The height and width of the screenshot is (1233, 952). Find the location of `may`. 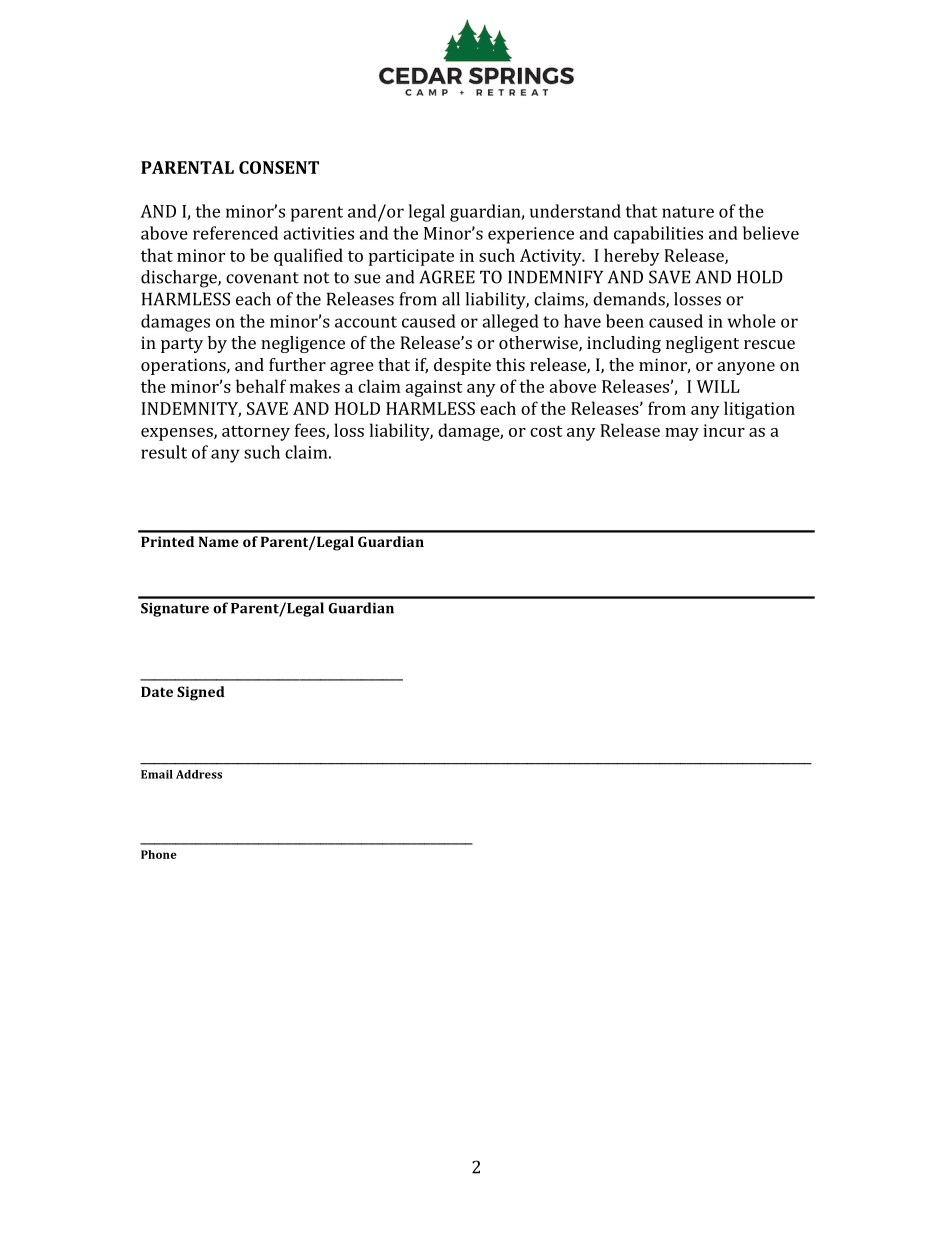

may is located at coordinates (682, 434).
